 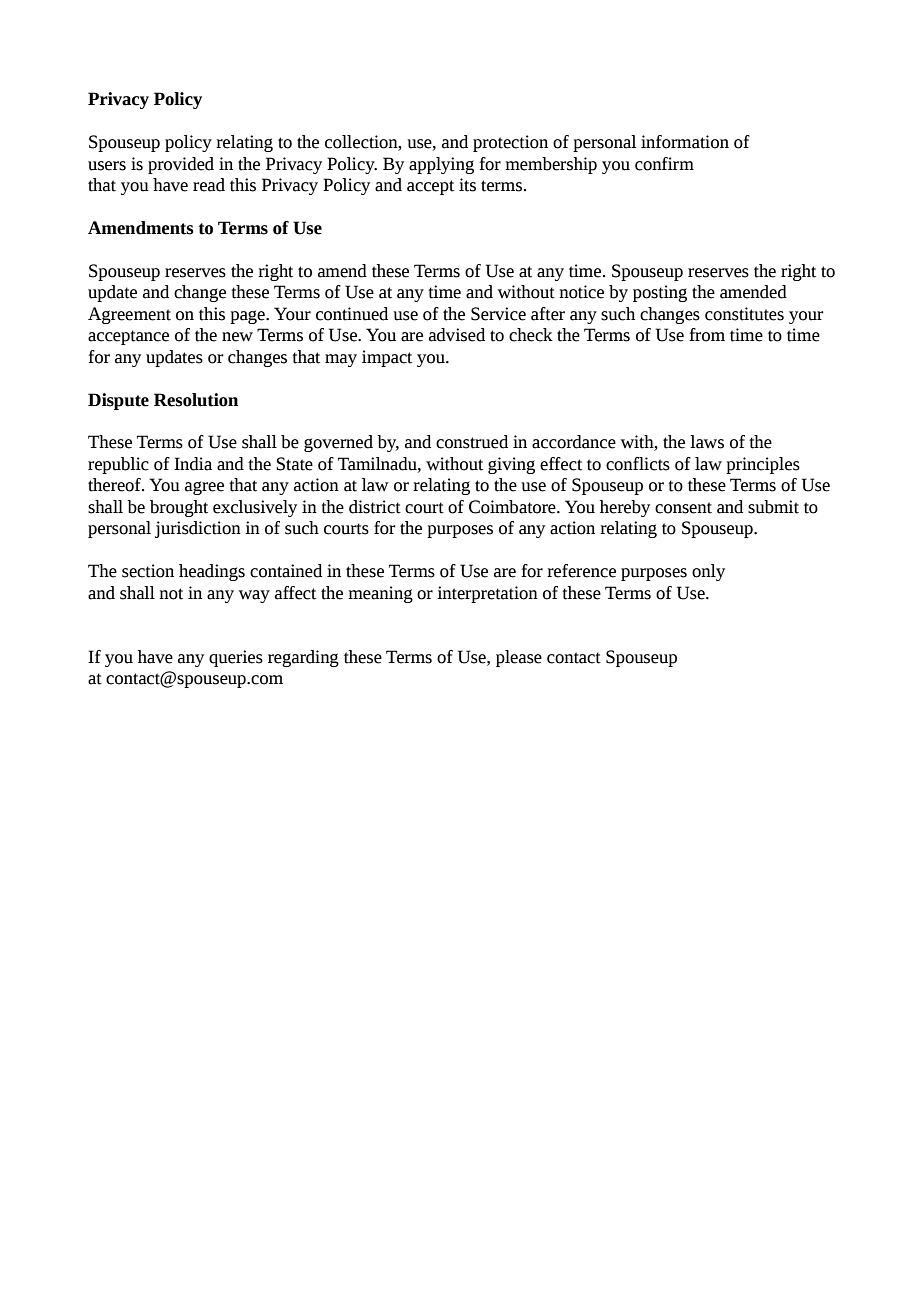 What do you see at coordinates (375, 507) in the screenshot?
I see `district` at bounding box center [375, 507].
